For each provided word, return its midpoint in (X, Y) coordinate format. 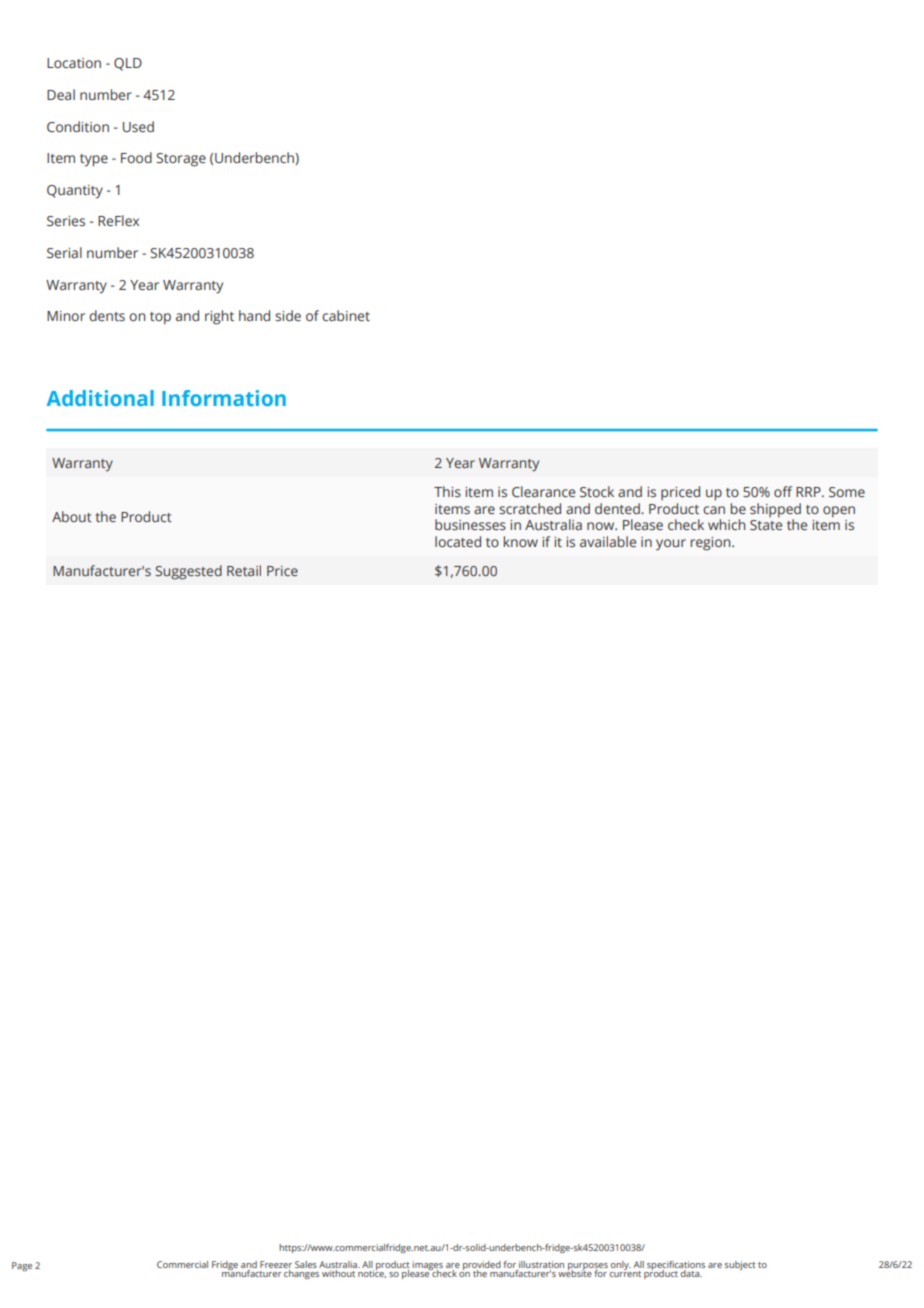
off (783, 491)
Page (22, 1266)
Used (138, 126)
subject (740, 1265)
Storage (181, 160)
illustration (541, 1264)
